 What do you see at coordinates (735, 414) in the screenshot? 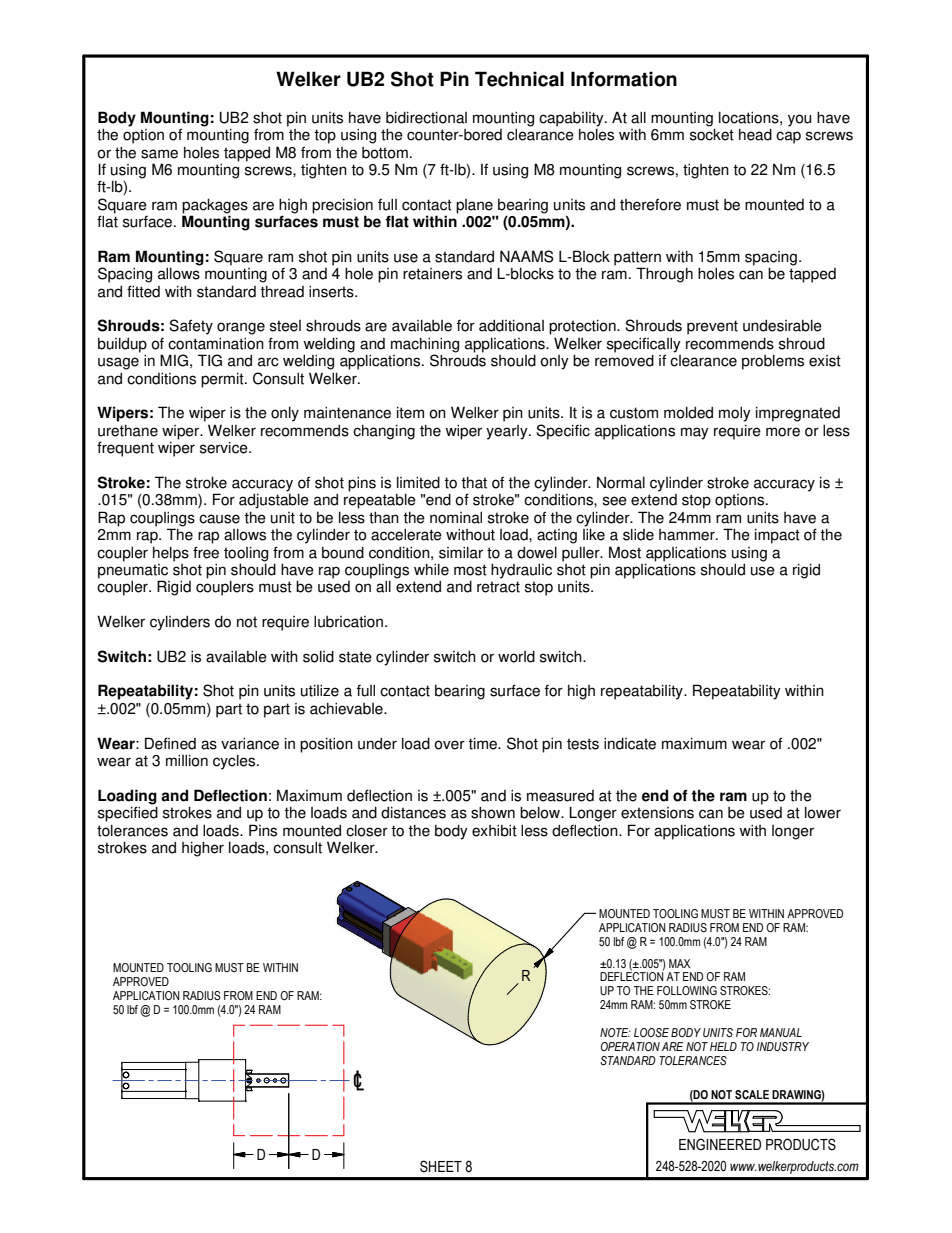
I see `moly` at bounding box center [735, 414].
